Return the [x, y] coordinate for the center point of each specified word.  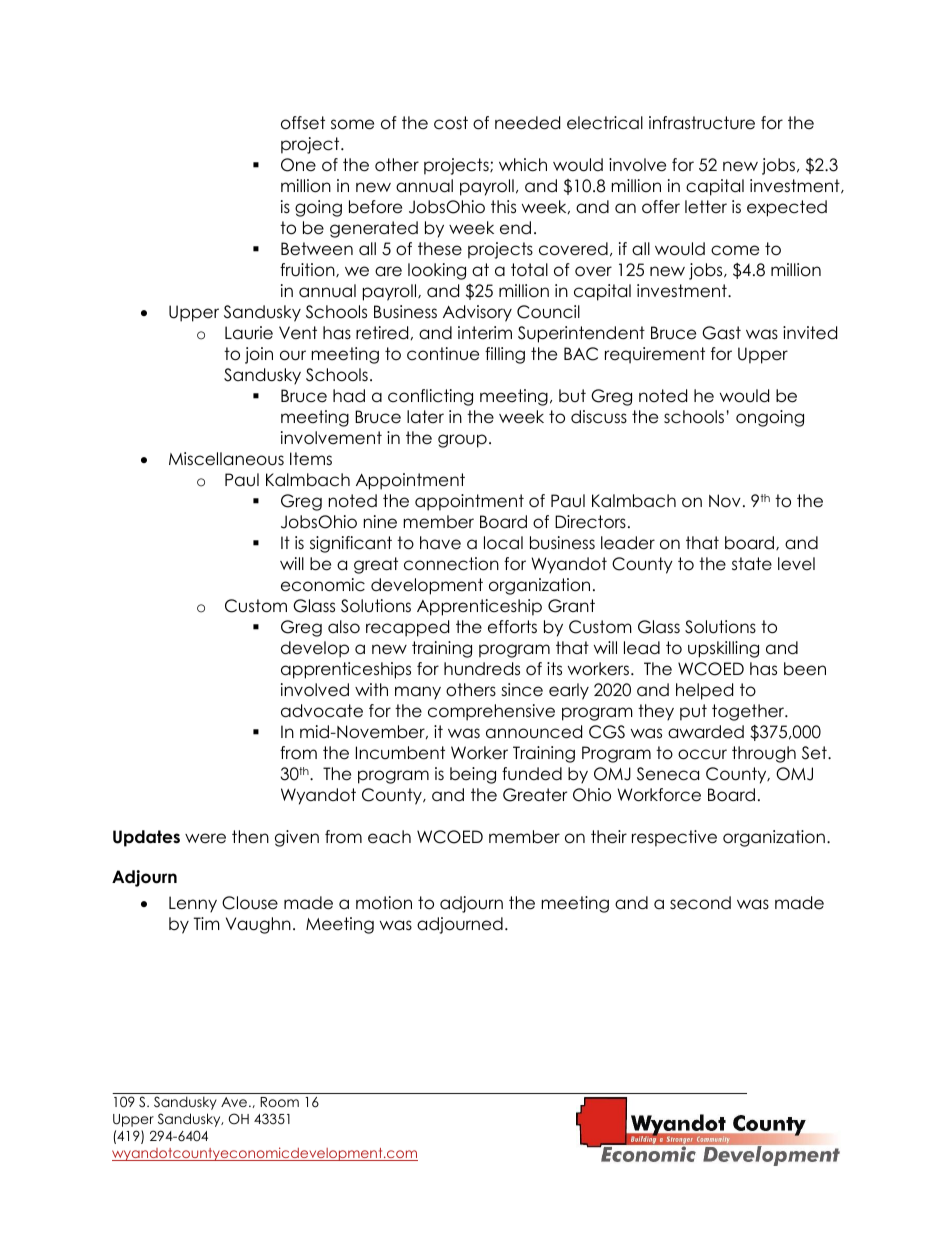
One [298, 165]
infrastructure [702, 123]
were [205, 838]
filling [505, 355]
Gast [721, 333]
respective [674, 838]
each [389, 837]
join [259, 355]
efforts [512, 627]
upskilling [723, 649]
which [523, 165]
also [344, 627]
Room [279, 1102]
